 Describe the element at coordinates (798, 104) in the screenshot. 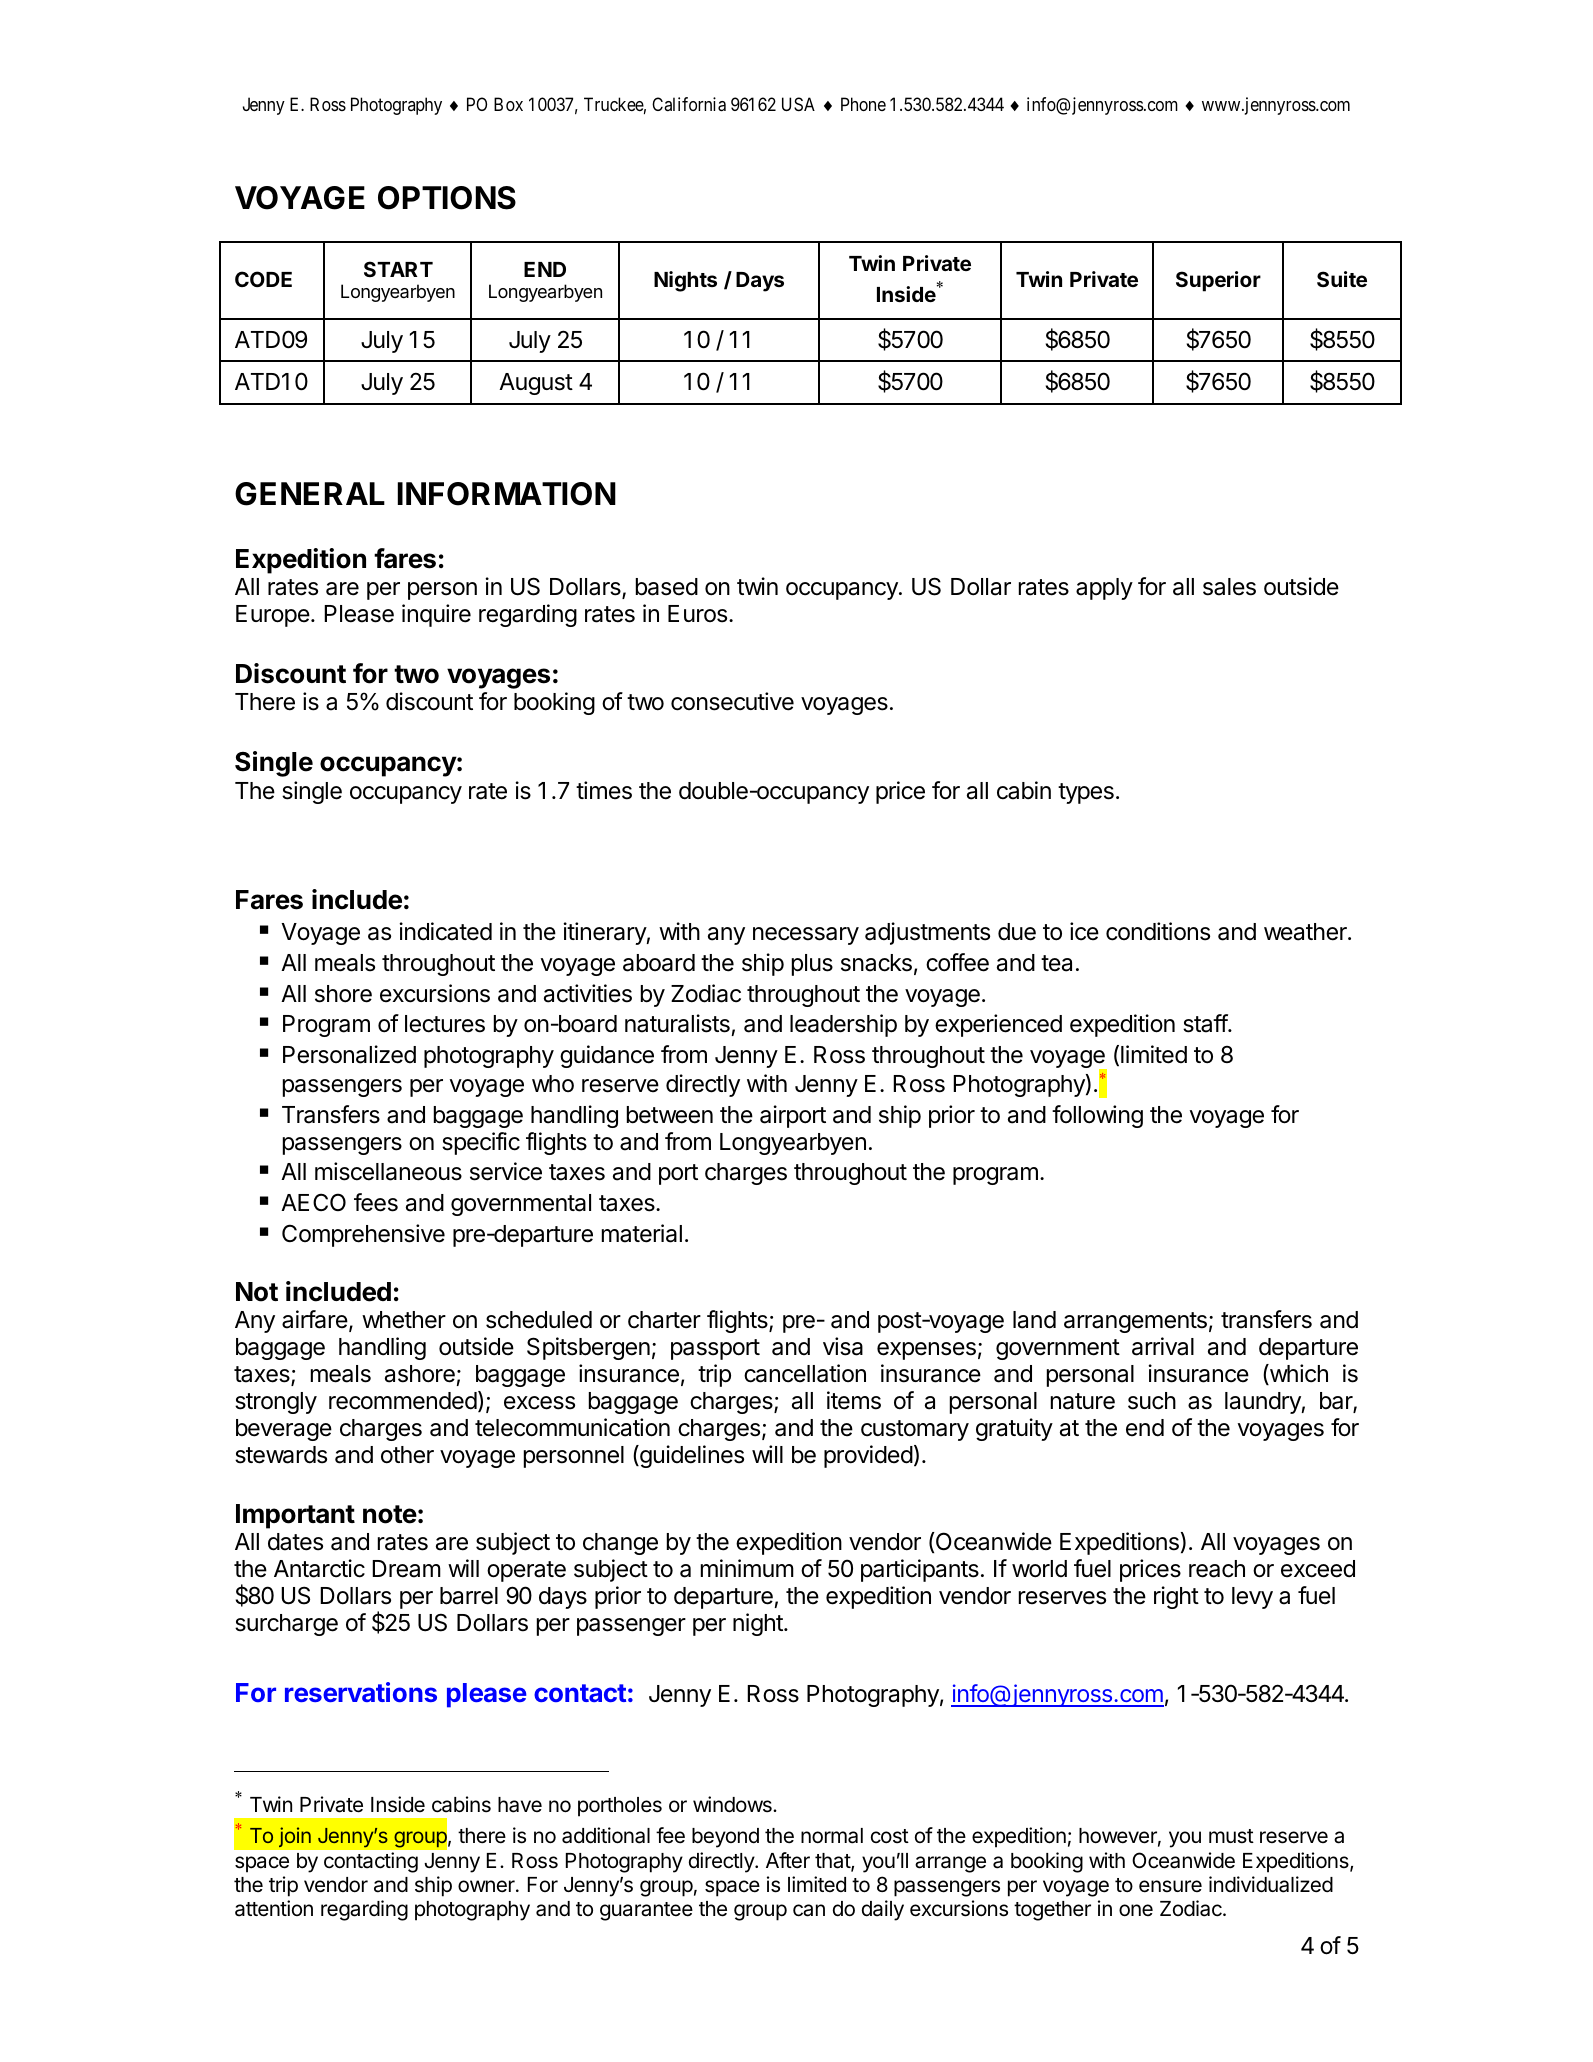

I see `USA` at that location.
